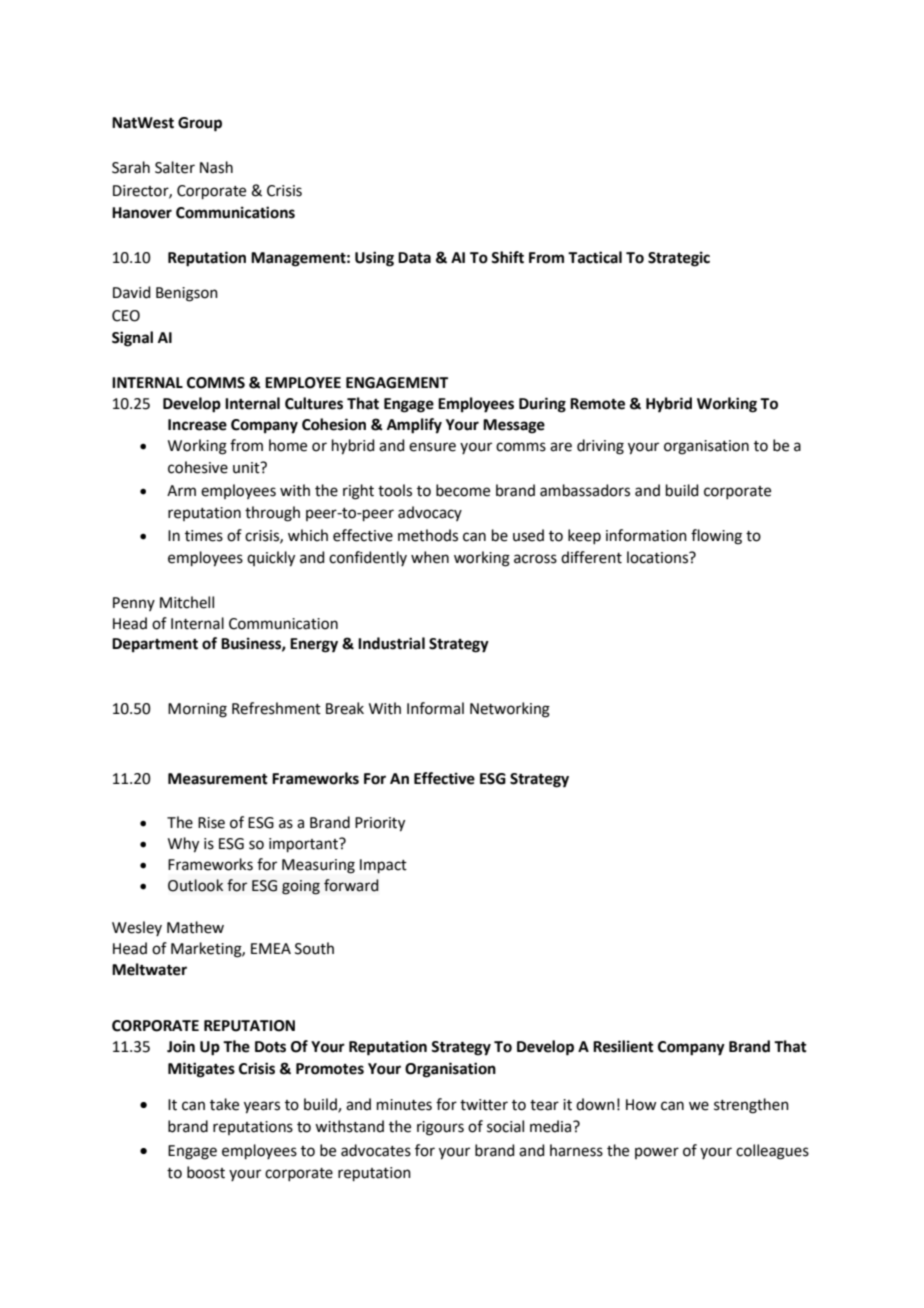 The image size is (924, 1308). What do you see at coordinates (216, 167) in the page?
I see `Nash` at bounding box center [216, 167].
